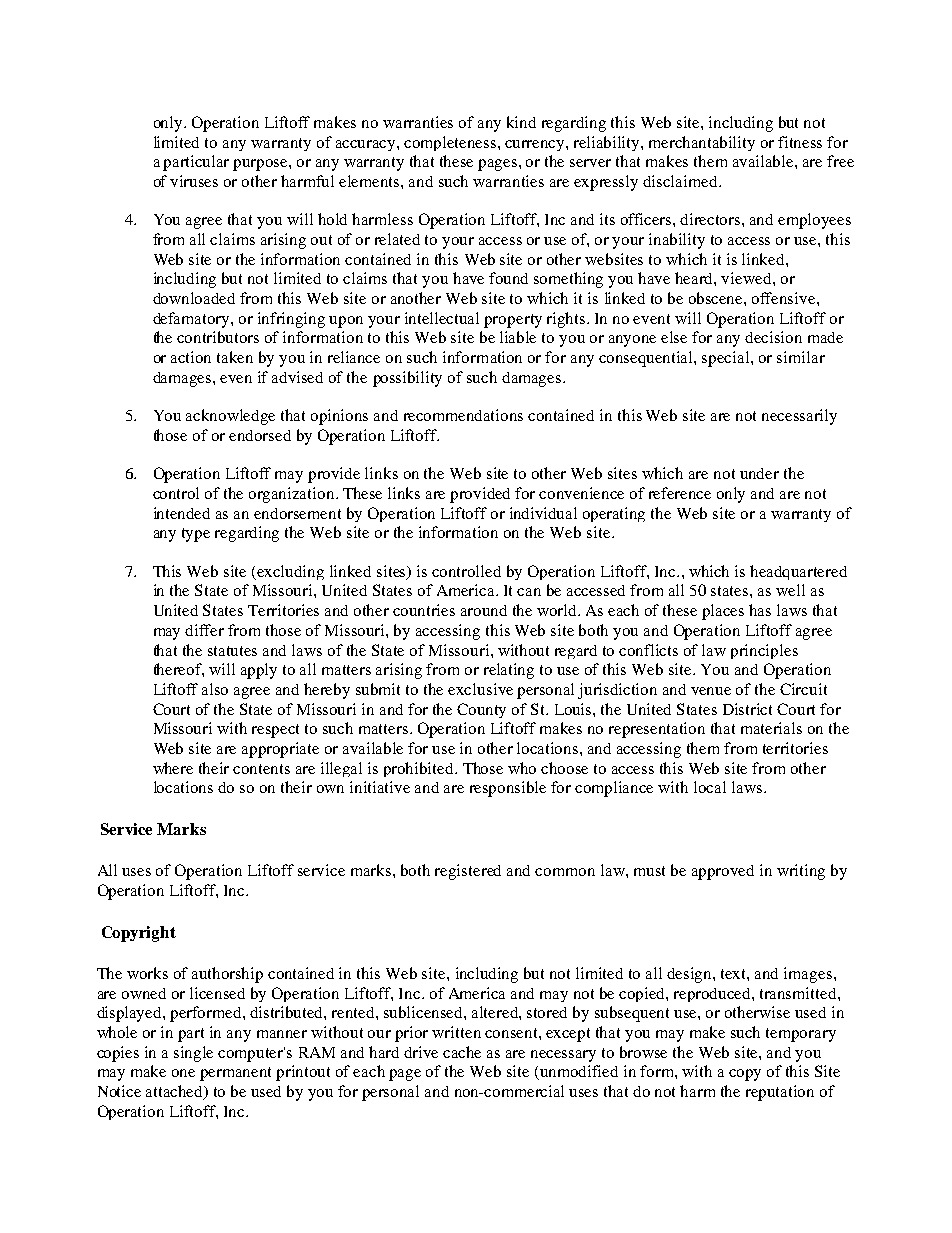 The width and height of the document is (952, 1233). Describe the element at coordinates (780, 1093) in the document. I see `reputation` at that location.
